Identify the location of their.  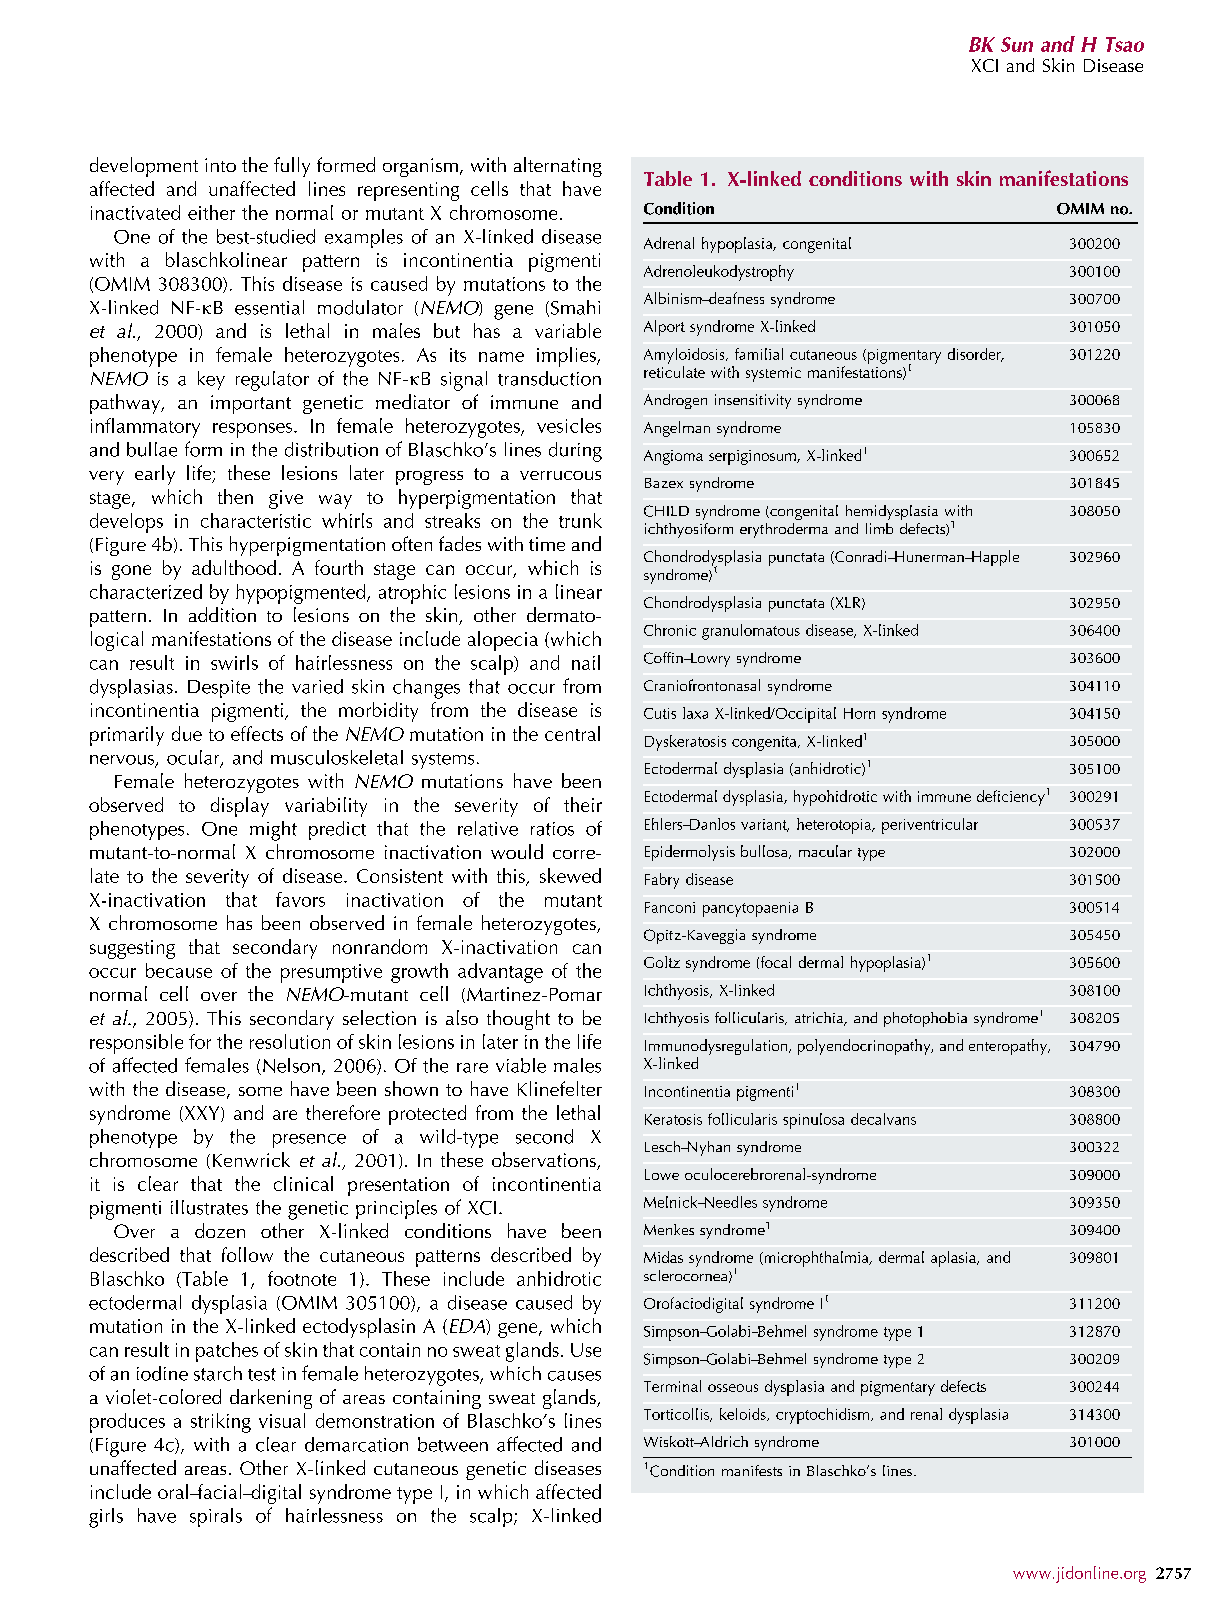
(583, 804).
